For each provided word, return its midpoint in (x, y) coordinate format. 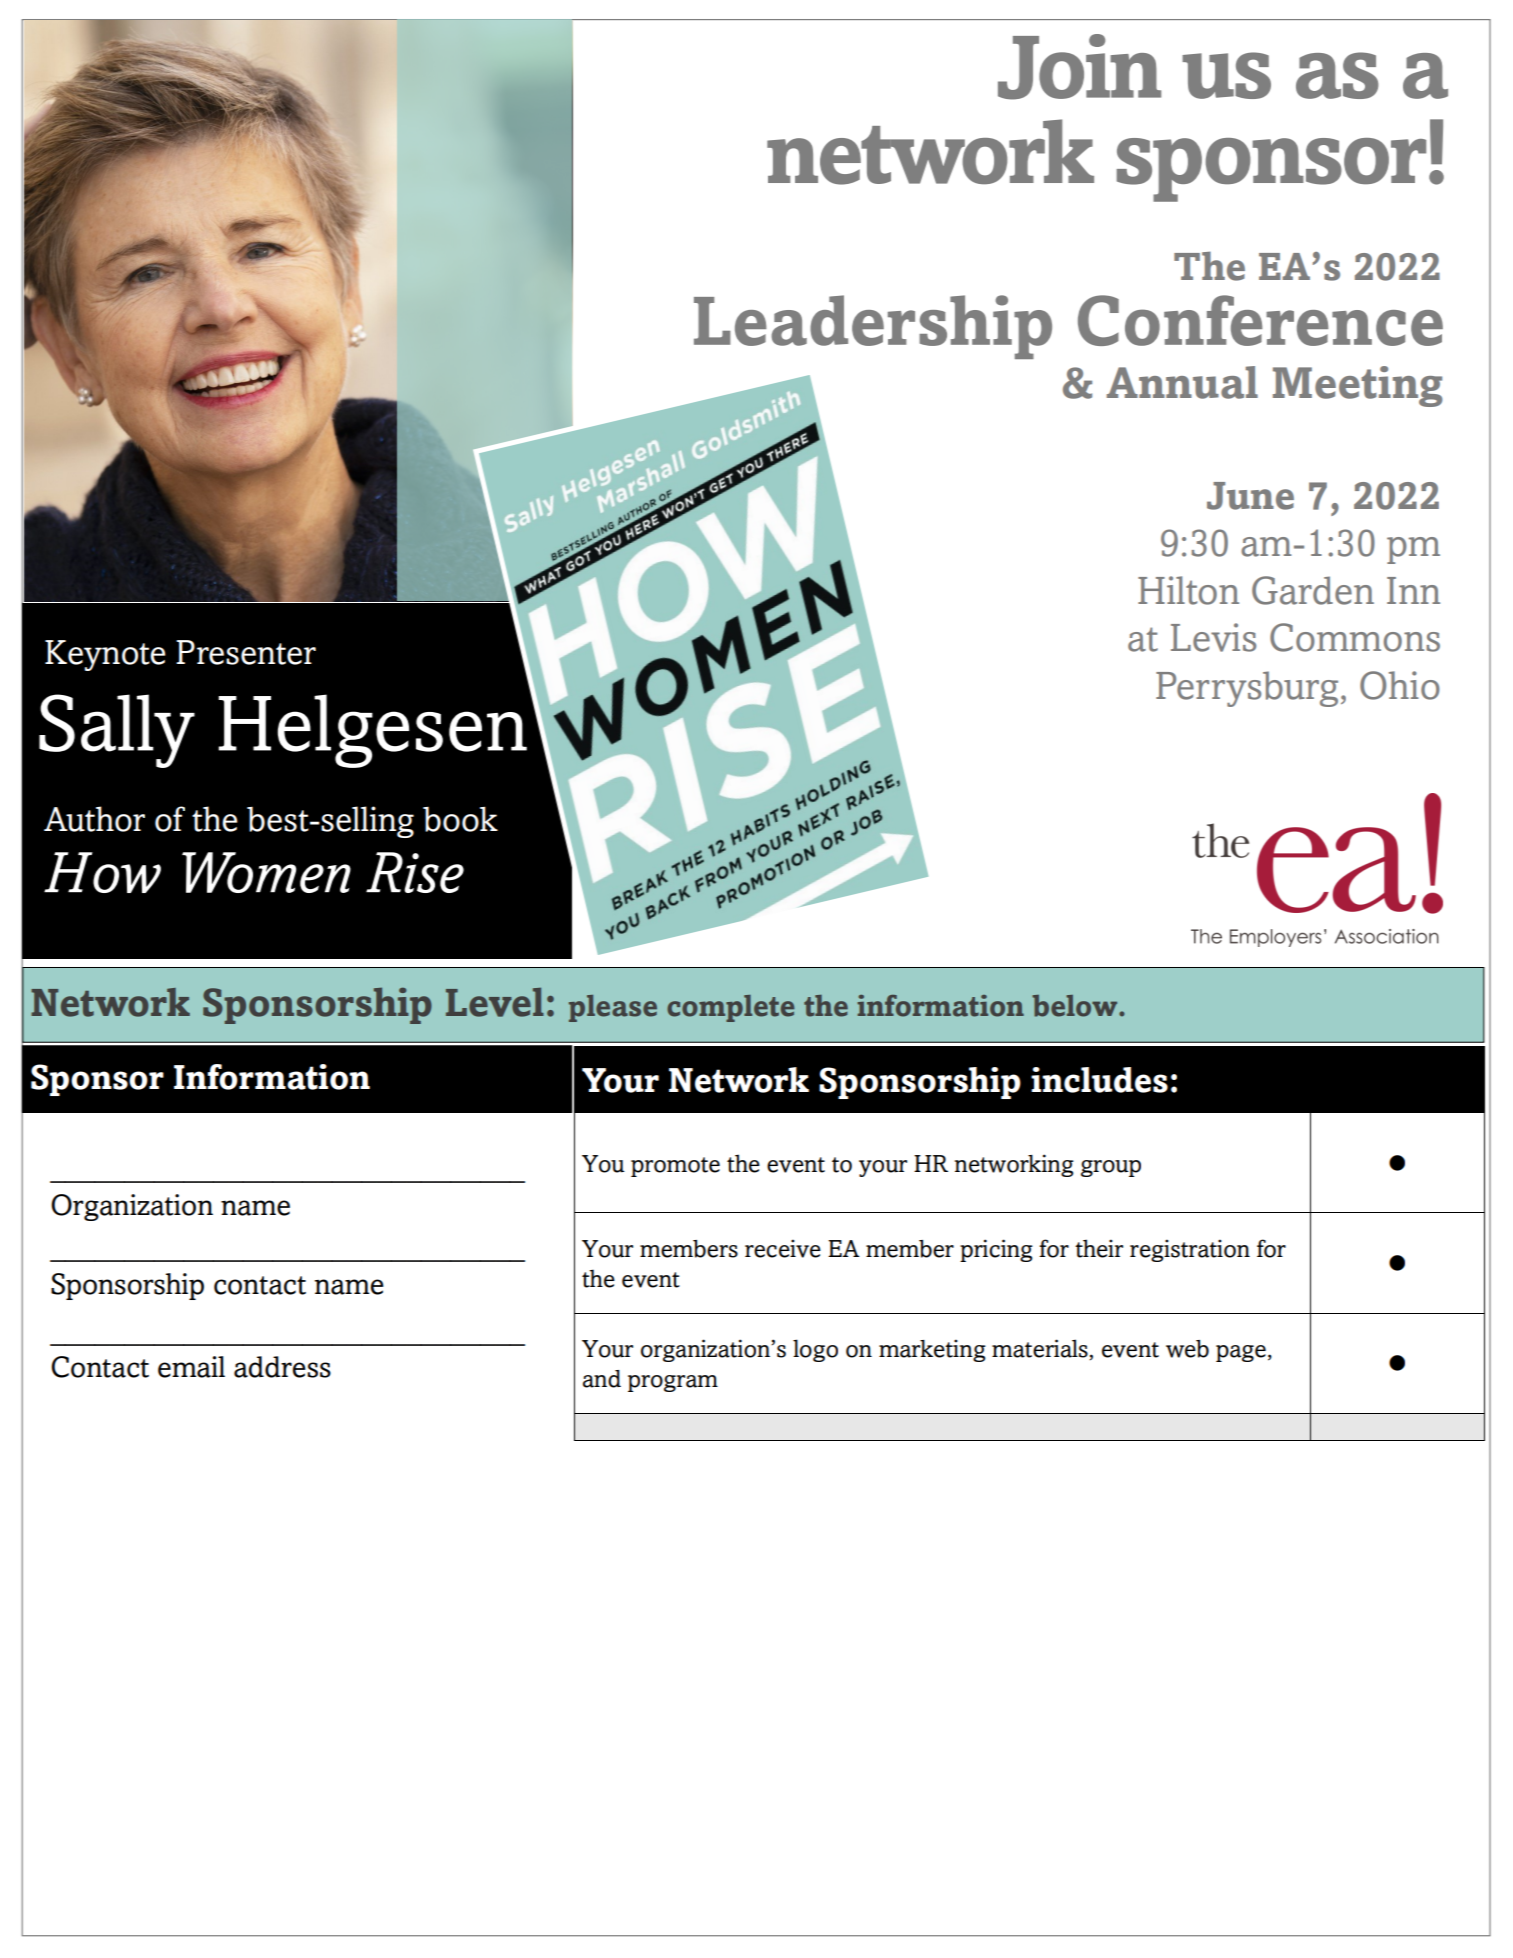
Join (1079, 67)
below (1076, 1006)
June (1250, 496)
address (282, 1367)
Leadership (873, 327)
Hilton (1188, 590)
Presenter (246, 652)
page (1241, 1353)
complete (730, 1008)
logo (815, 1350)
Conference (1260, 320)
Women (266, 872)
